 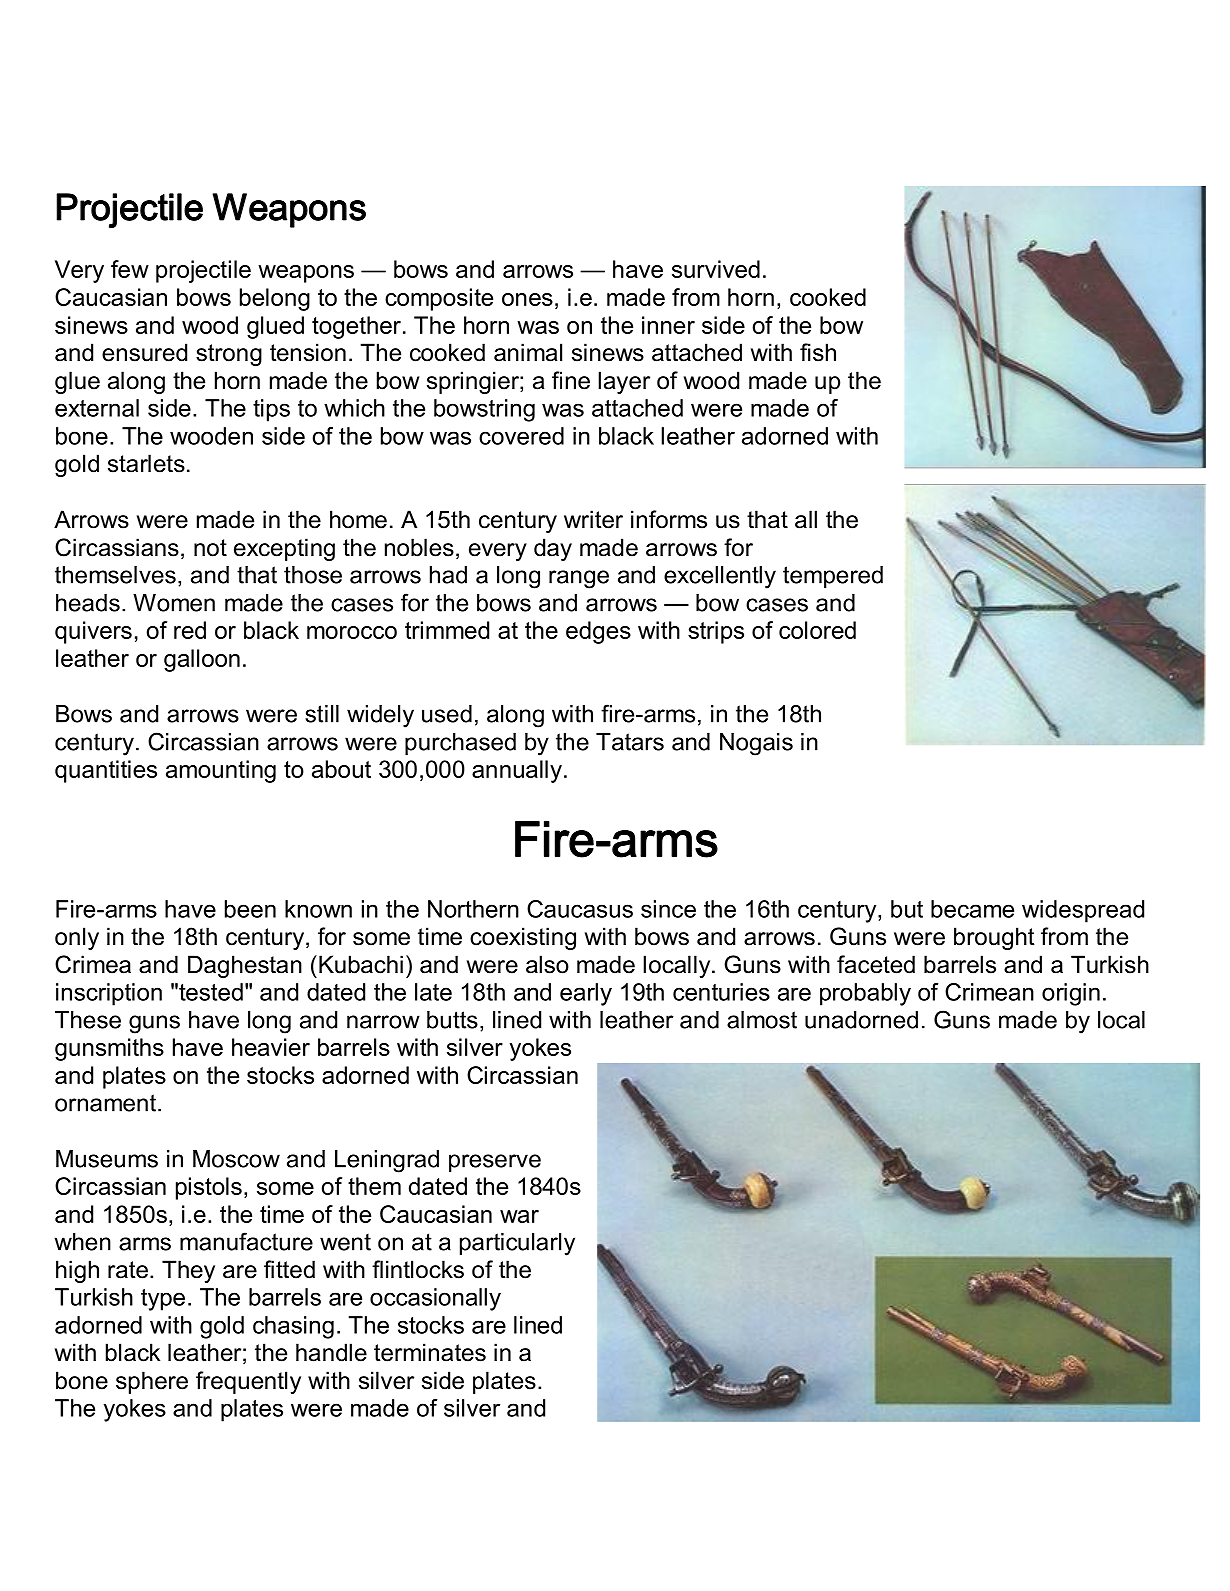 What do you see at coordinates (865, 994) in the image?
I see `probably` at bounding box center [865, 994].
